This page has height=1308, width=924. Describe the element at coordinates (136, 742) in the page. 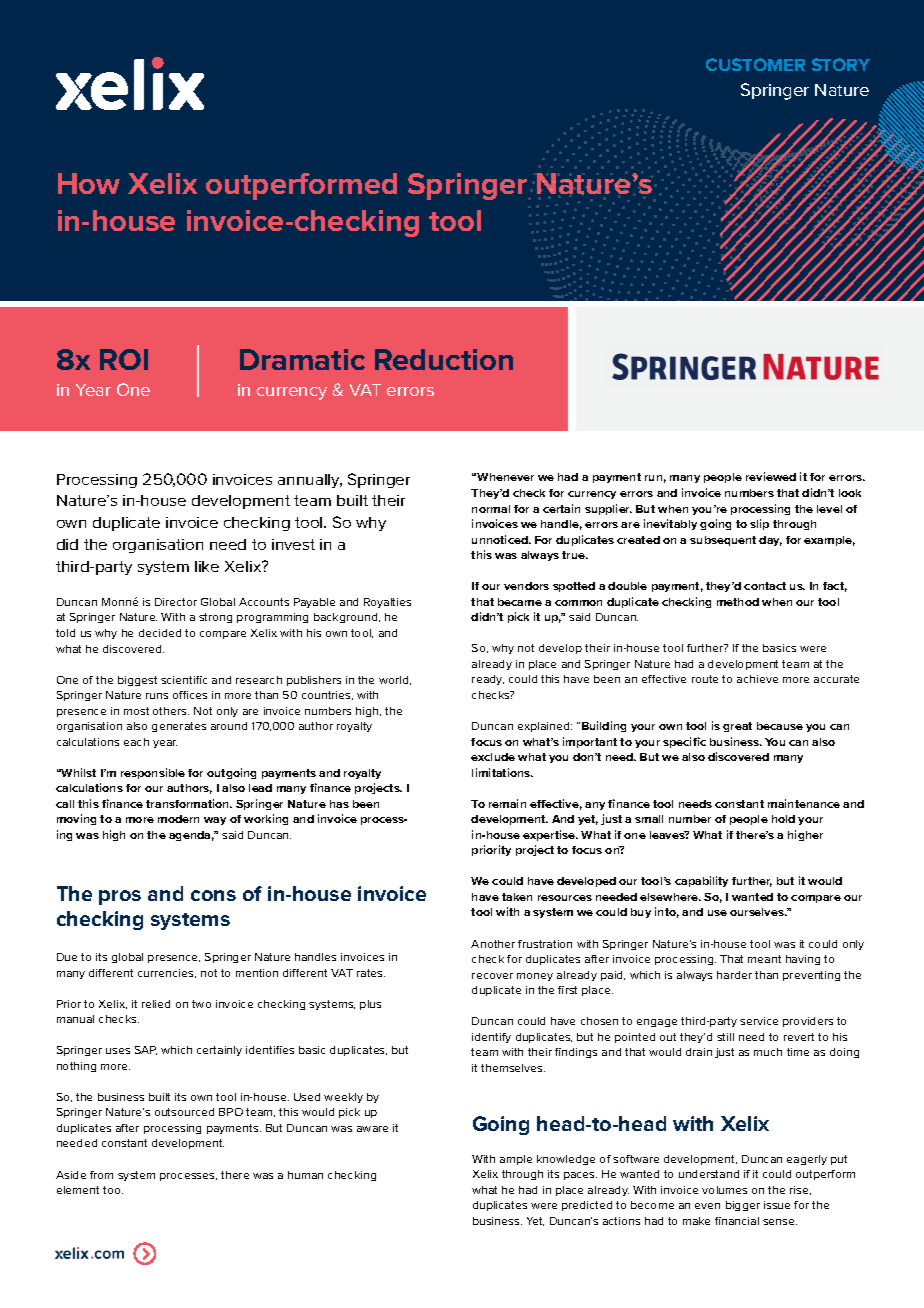

I see `each` at that location.
